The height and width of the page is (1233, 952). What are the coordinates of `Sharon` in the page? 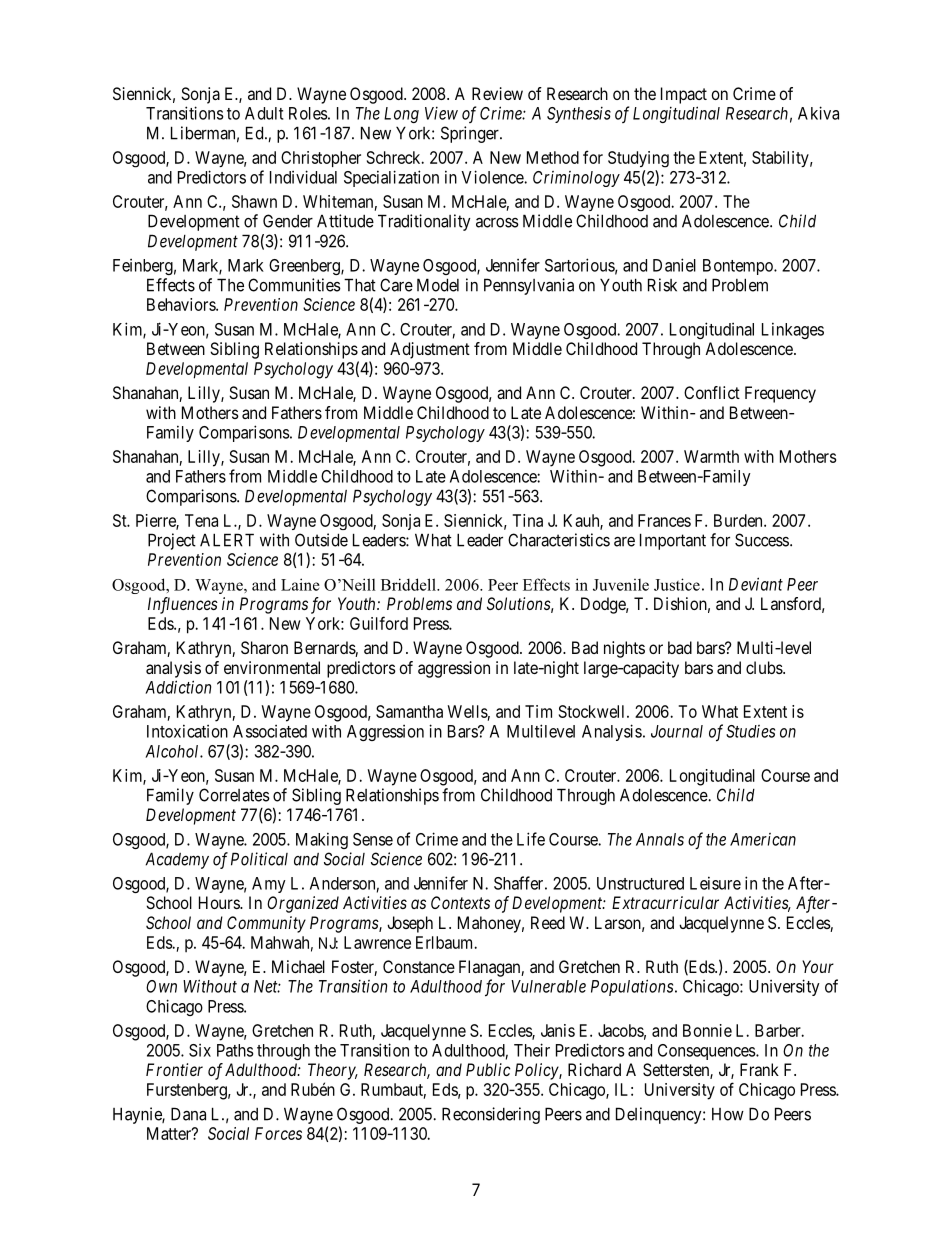 It's located at (264, 647).
